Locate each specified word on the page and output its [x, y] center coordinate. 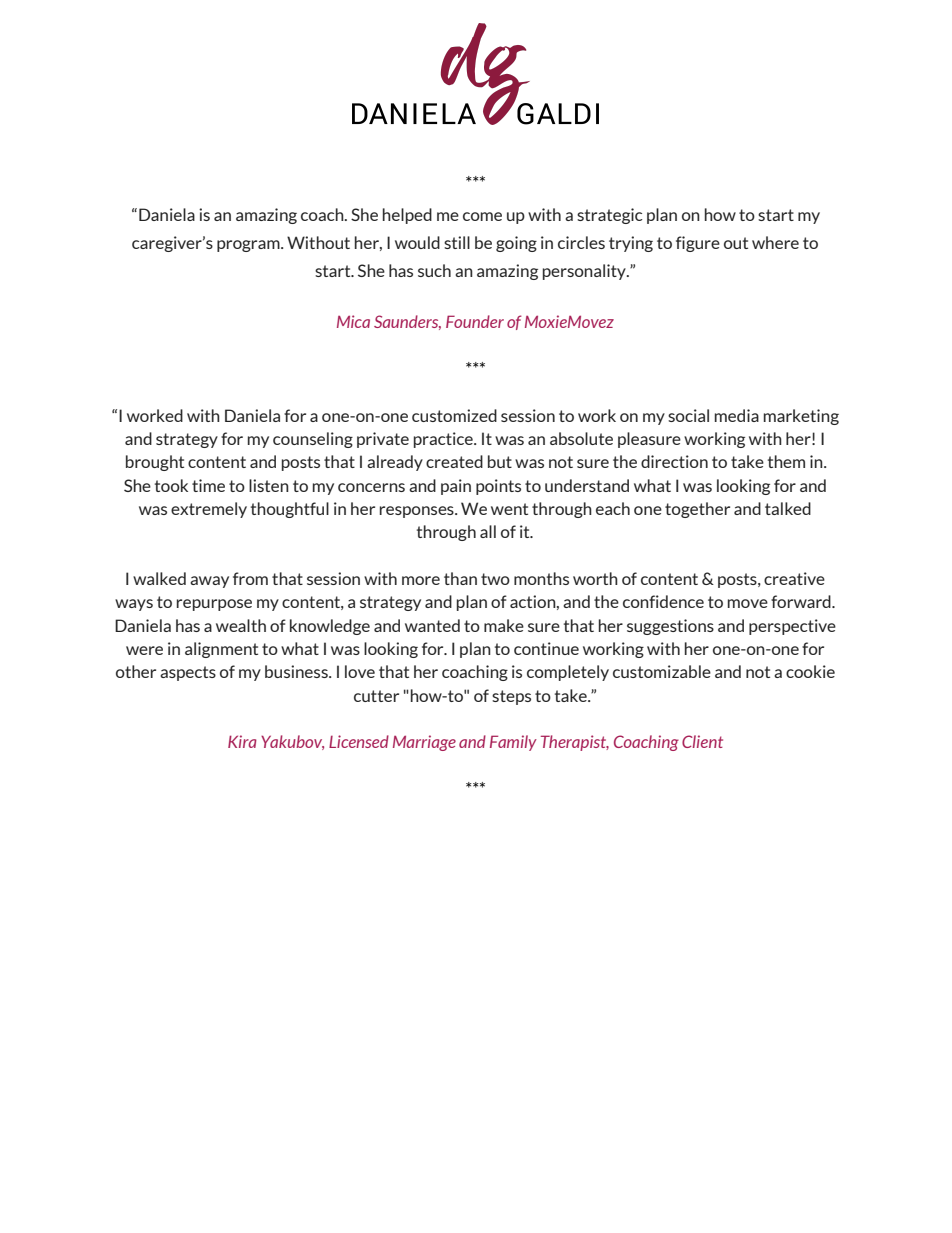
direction [674, 461]
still [457, 242]
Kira [242, 741]
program [249, 246]
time [208, 485]
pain [456, 487]
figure [698, 244]
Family [513, 743]
